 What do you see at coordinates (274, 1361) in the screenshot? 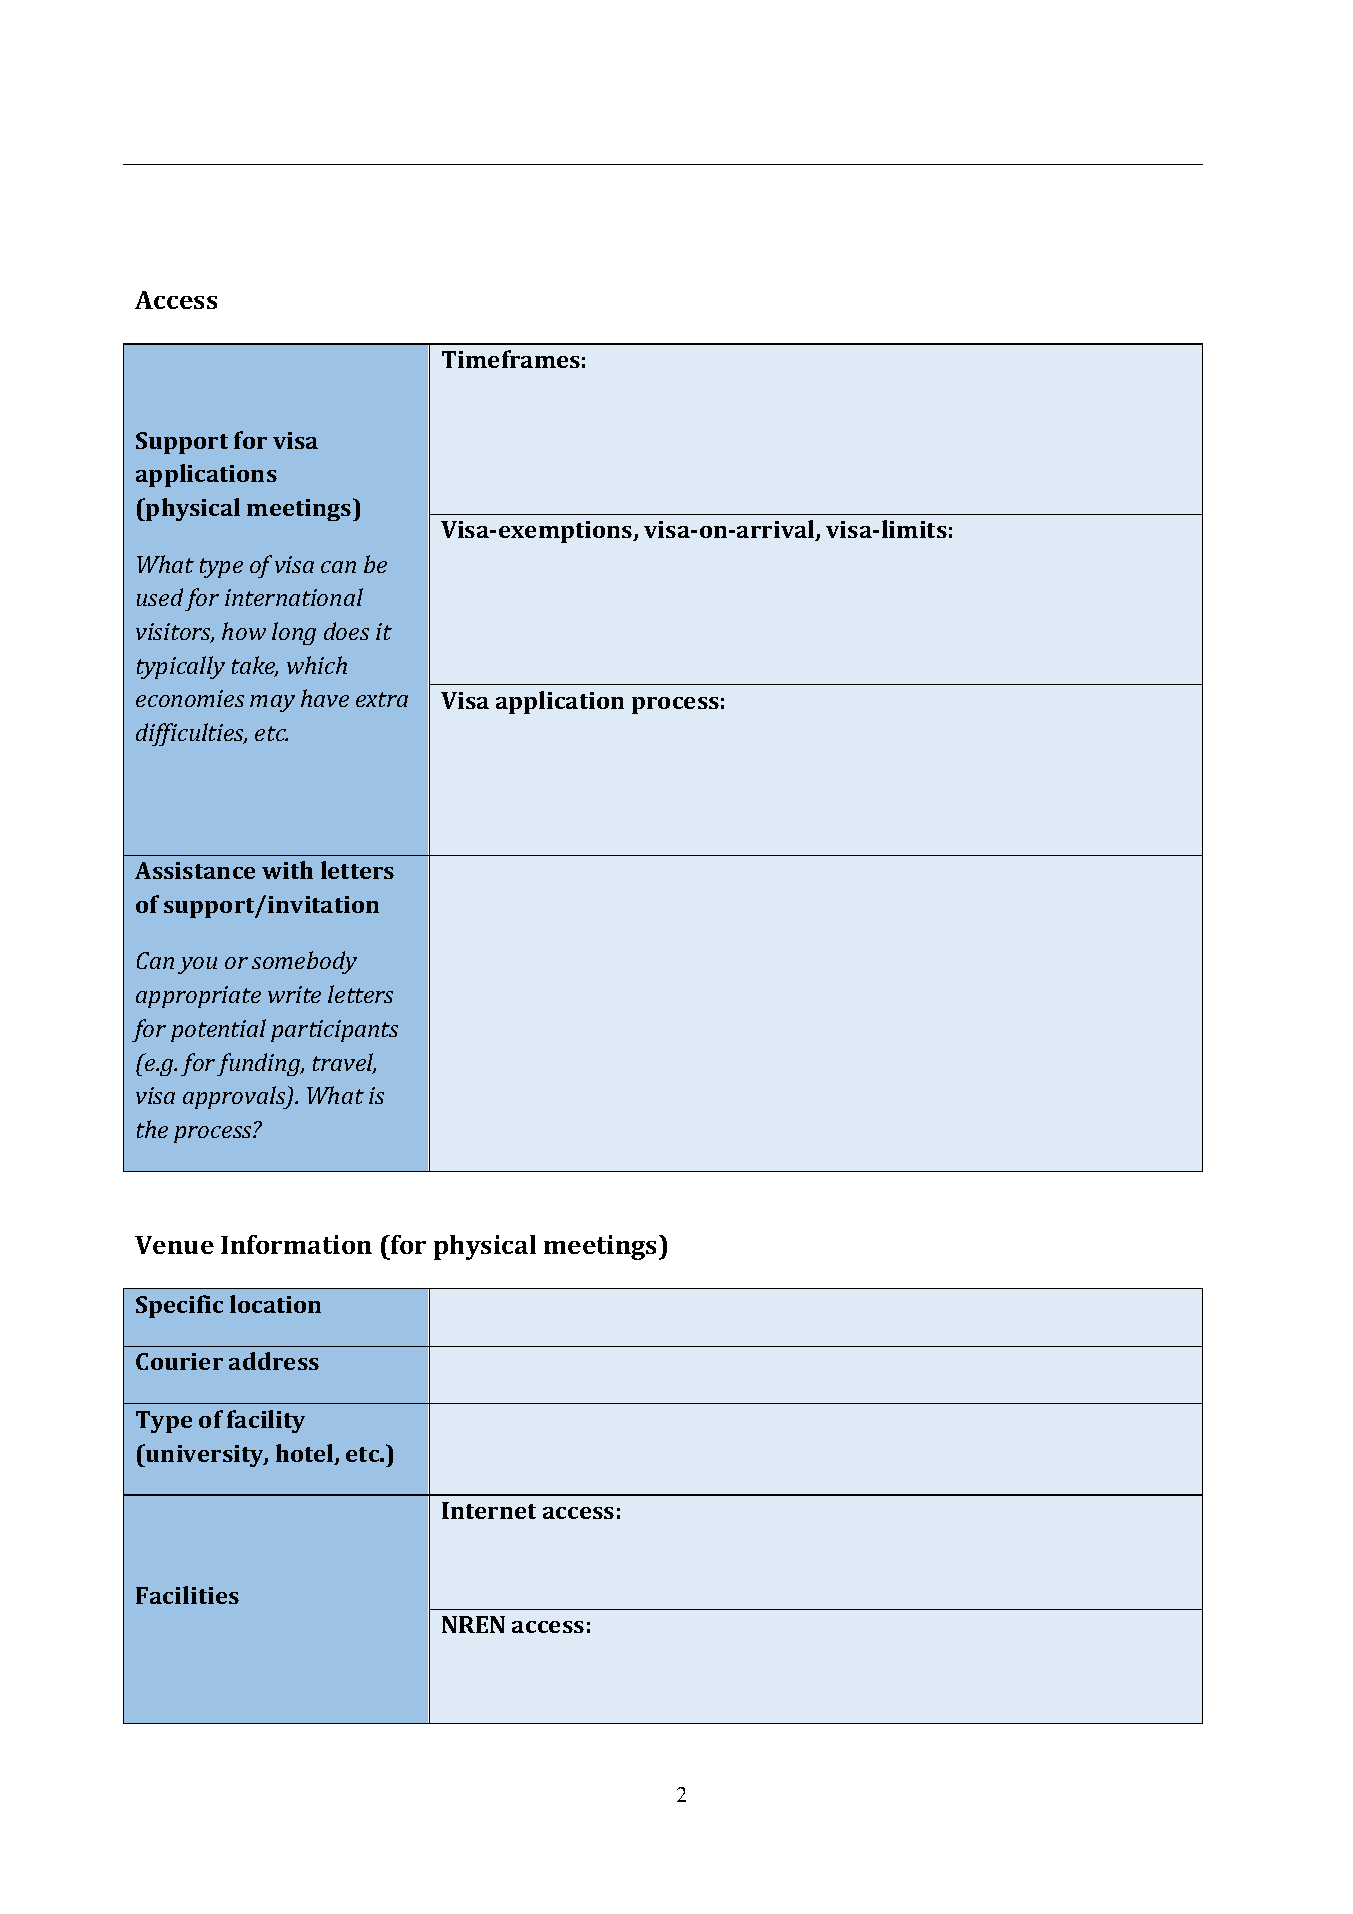
I see `address` at bounding box center [274, 1361].
